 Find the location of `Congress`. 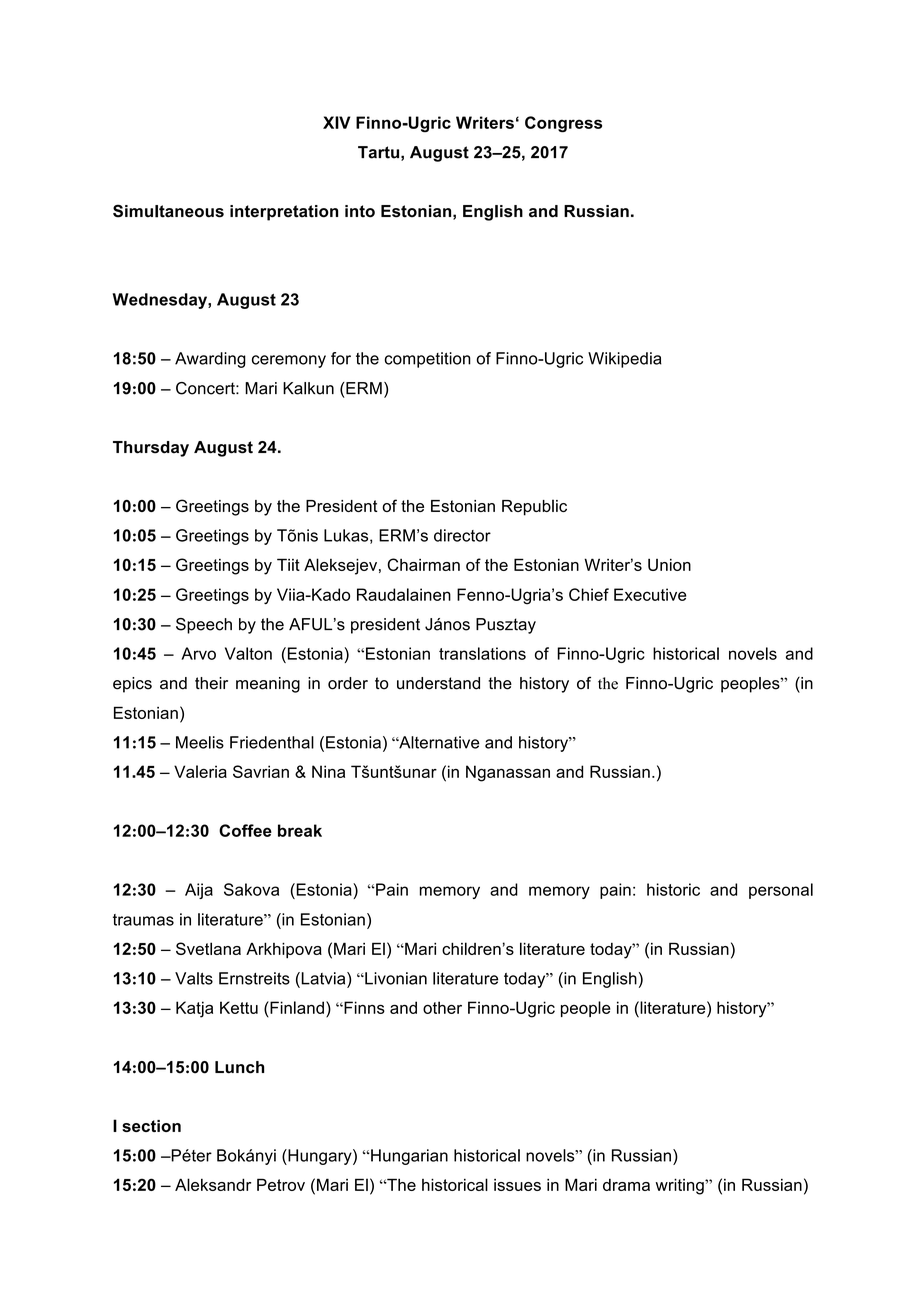

Congress is located at coordinates (563, 124).
